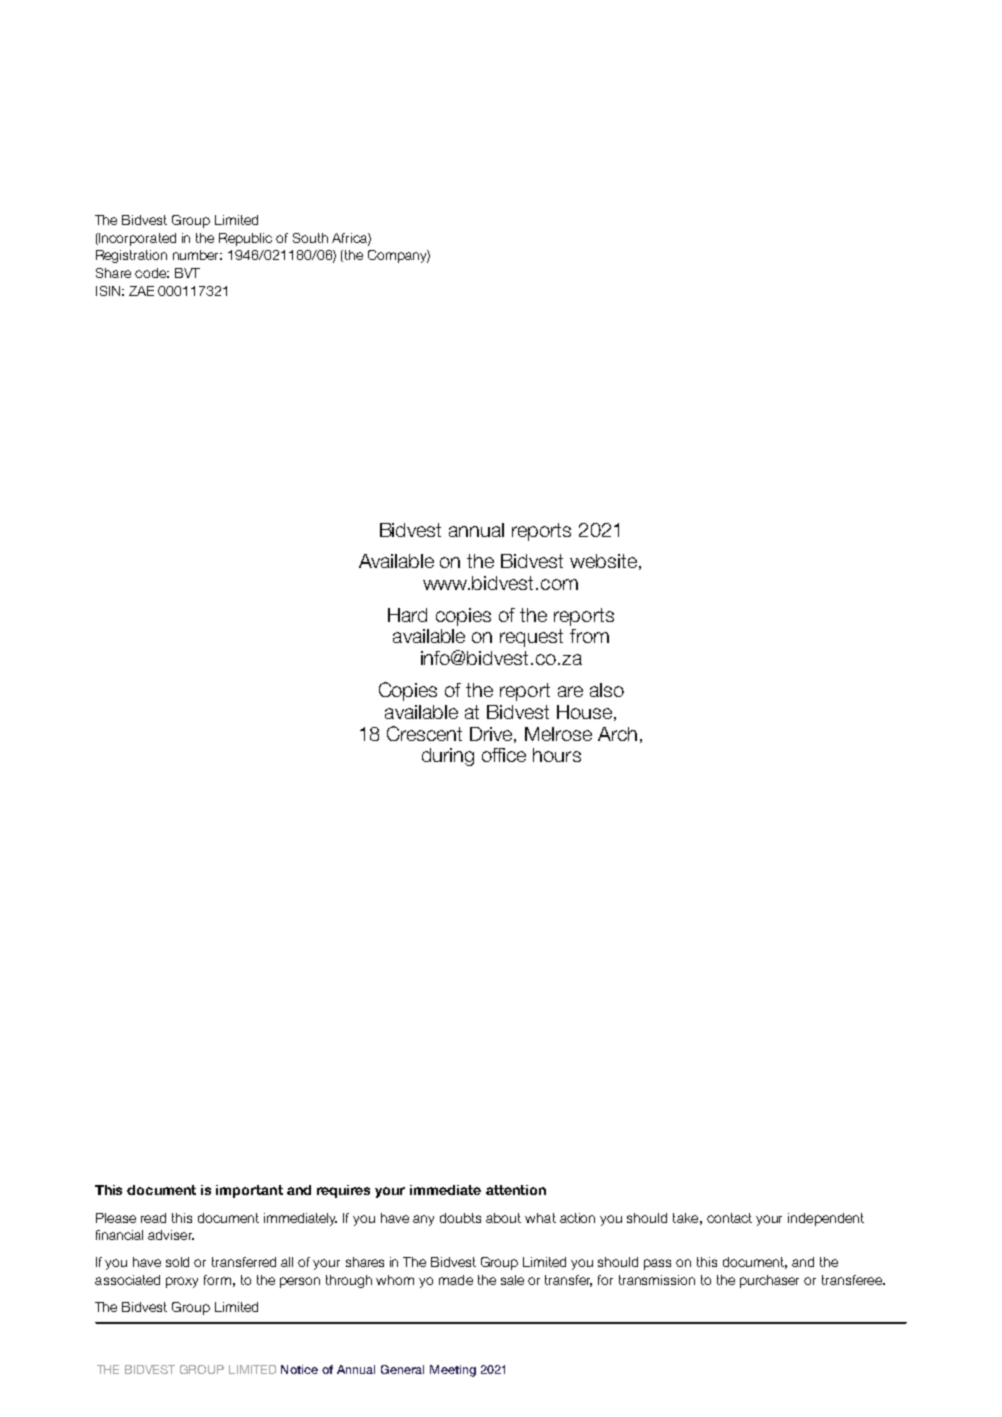  I want to click on Meeting, so click(453, 1371).
